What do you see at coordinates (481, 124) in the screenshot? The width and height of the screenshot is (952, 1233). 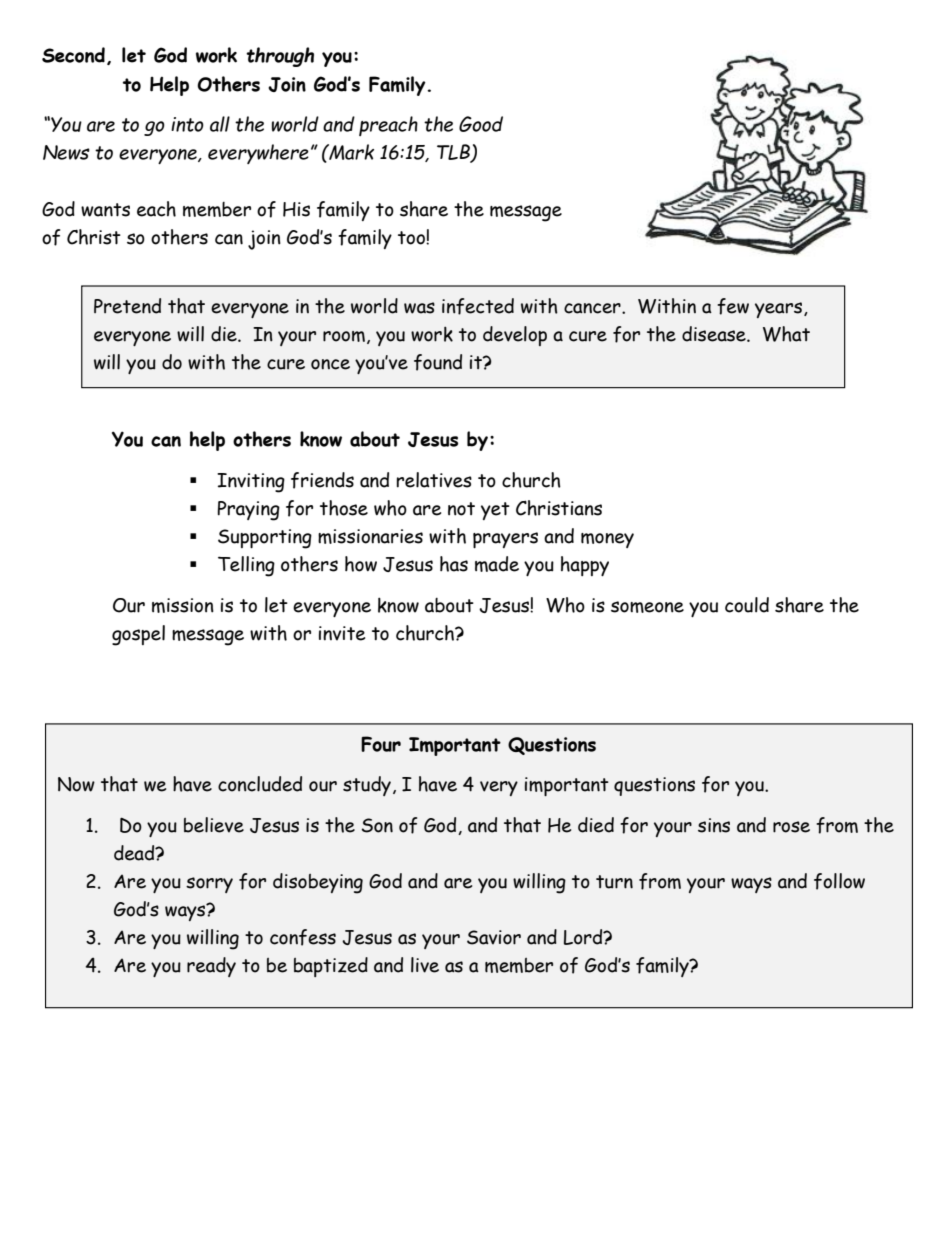 I see `Good` at bounding box center [481, 124].
